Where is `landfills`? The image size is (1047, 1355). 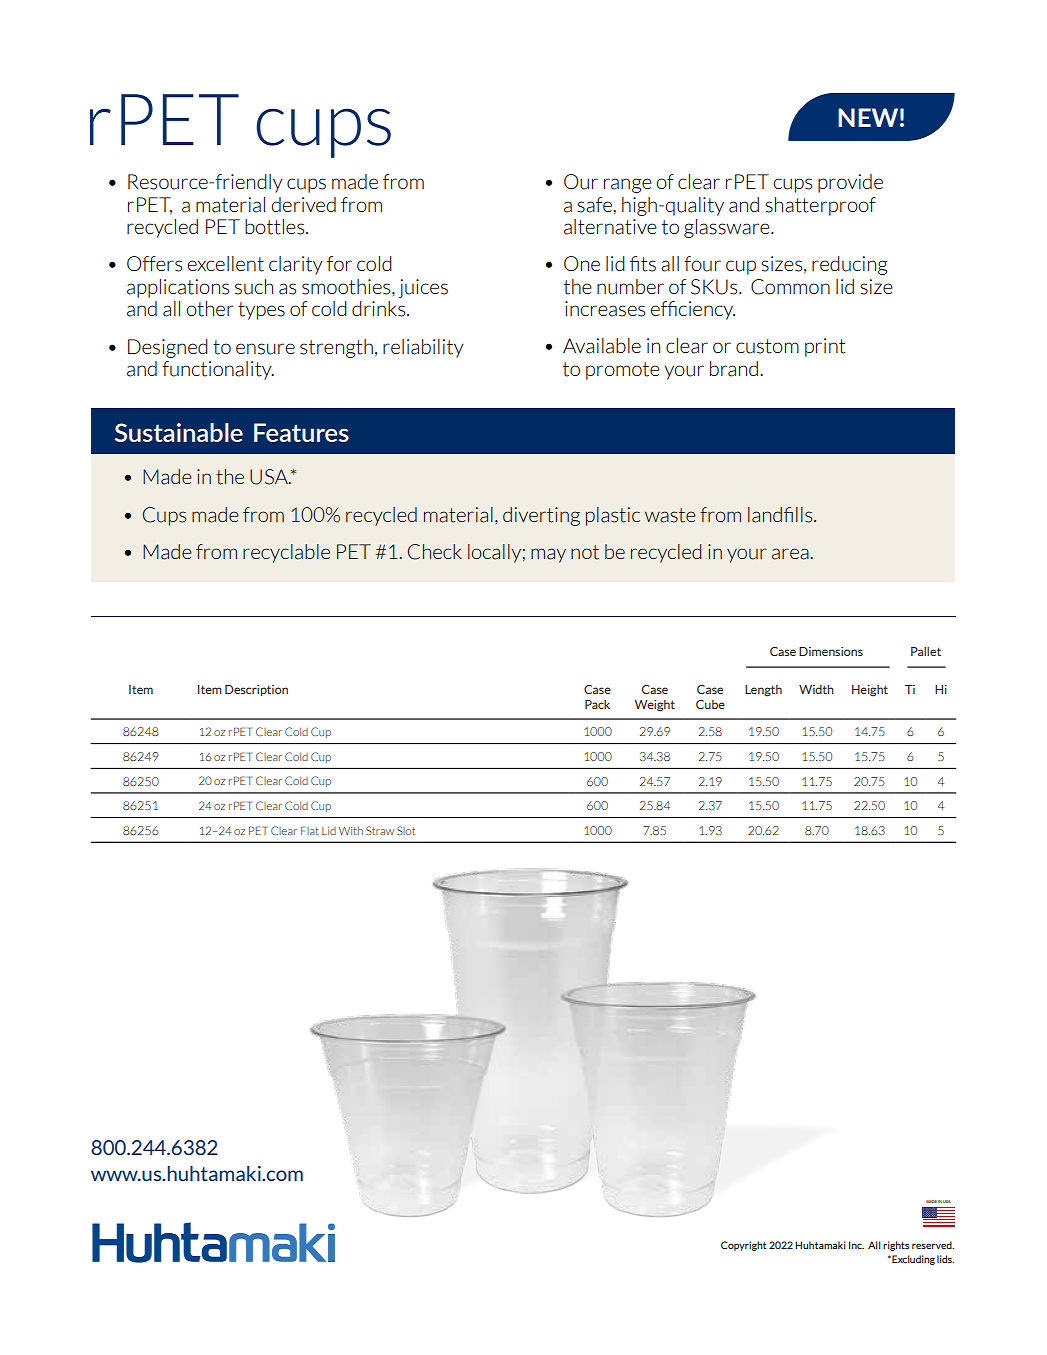 landfills is located at coordinates (781, 515).
